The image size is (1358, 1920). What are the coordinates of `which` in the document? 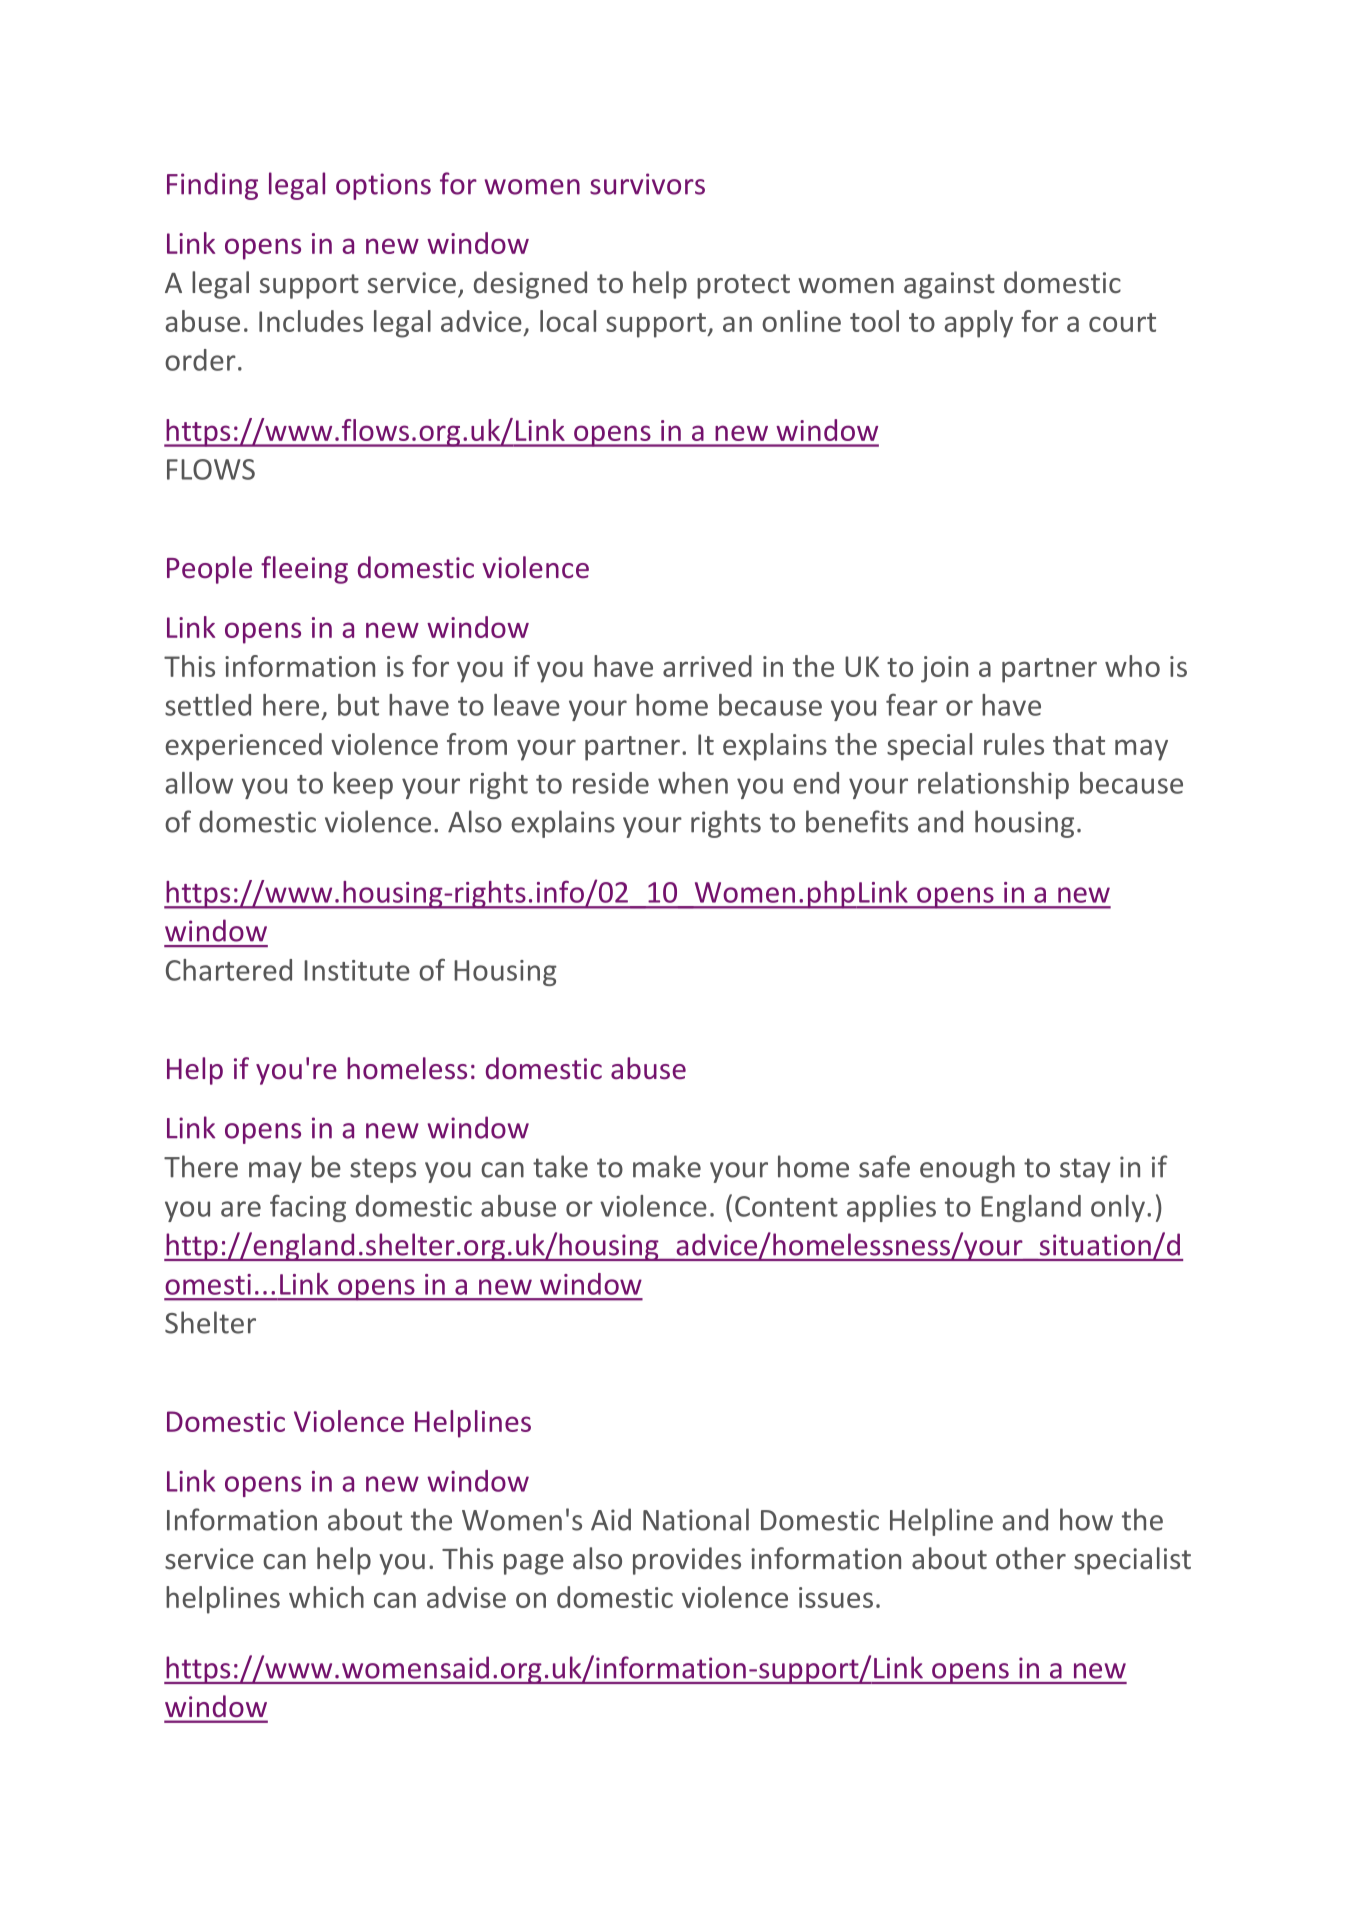 It's located at (326, 1597).
